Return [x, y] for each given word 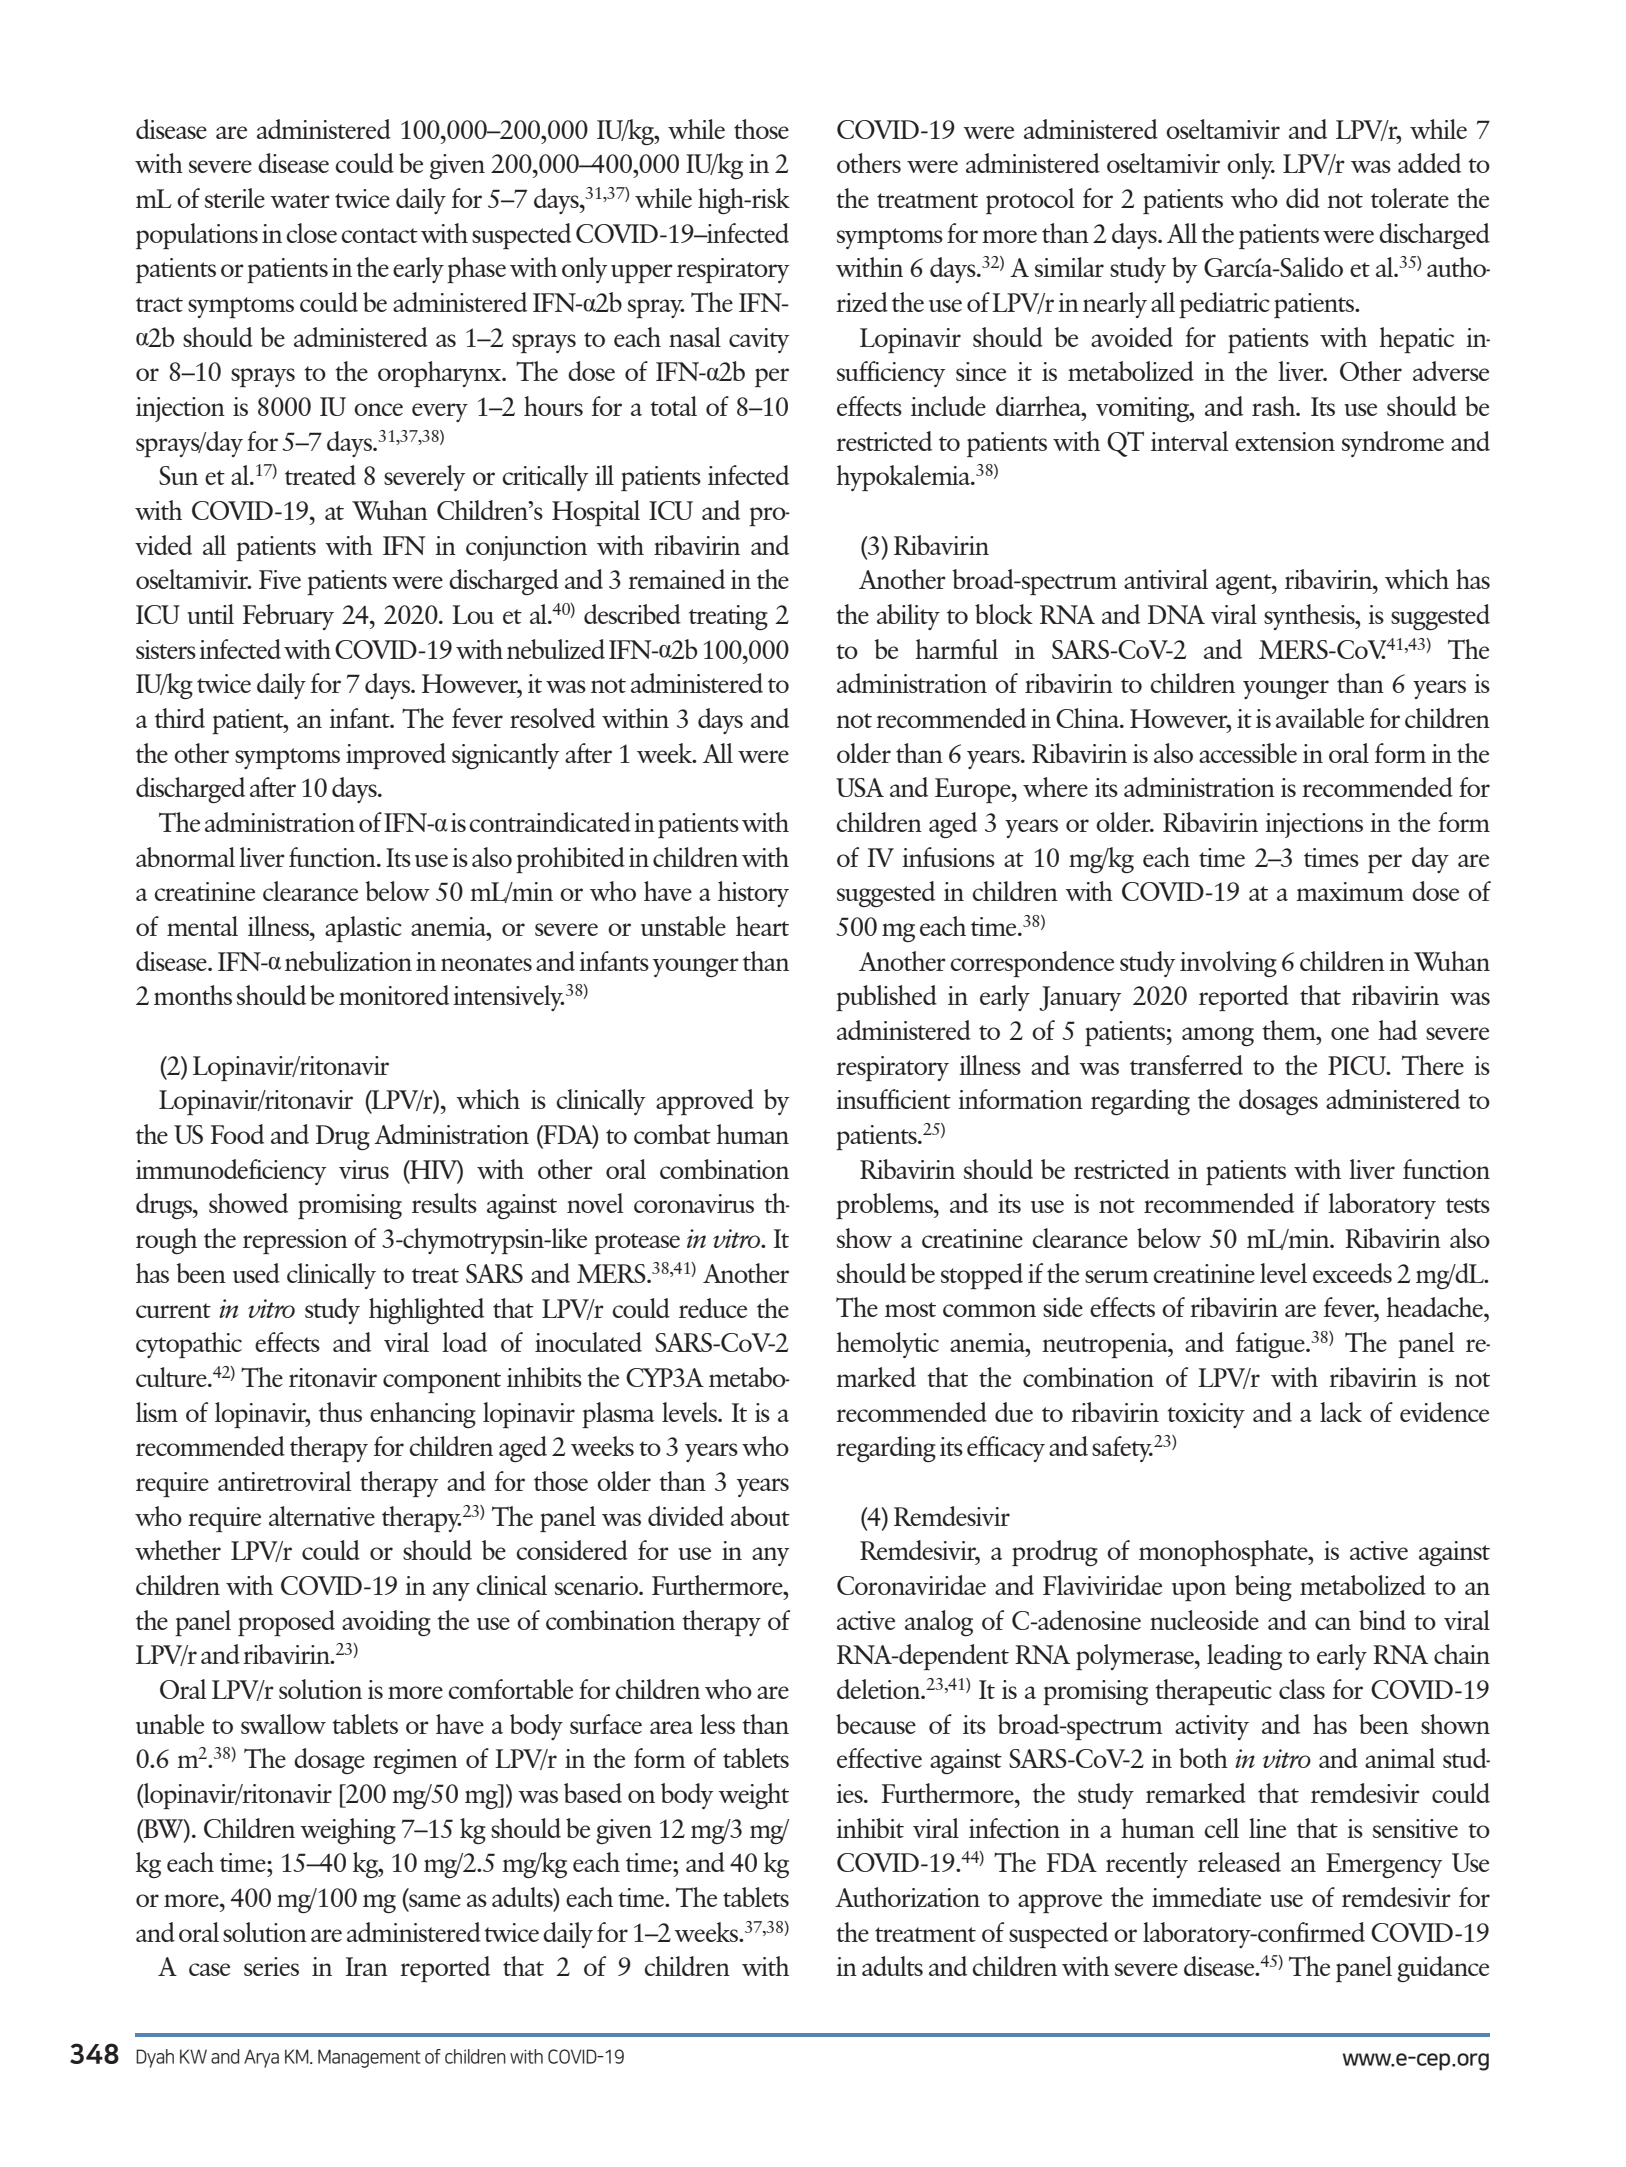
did [1303, 198]
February [288, 617]
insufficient [893, 1099]
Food [237, 1134]
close [311, 233]
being [1263, 1588]
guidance [1443, 1969]
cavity [759, 340]
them [1290, 1030]
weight [753, 1796]
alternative [322, 1516]
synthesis [1310, 617]
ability [908, 617]
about [760, 1516]
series [271, 1966]
